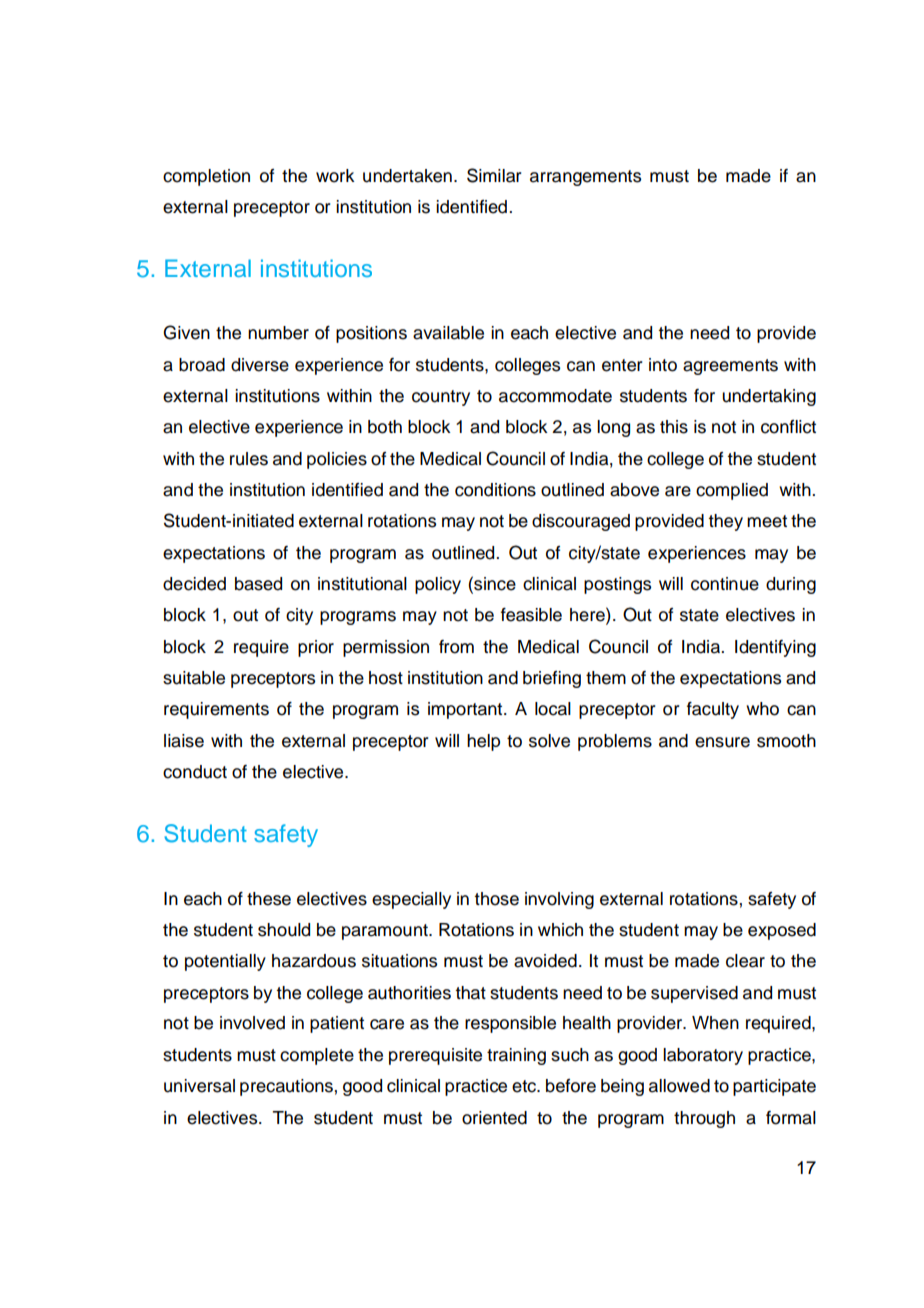 The width and height of the document is (924, 1308). What do you see at coordinates (494, 175) in the document?
I see `Similar` at bounding box center [494, 175].
